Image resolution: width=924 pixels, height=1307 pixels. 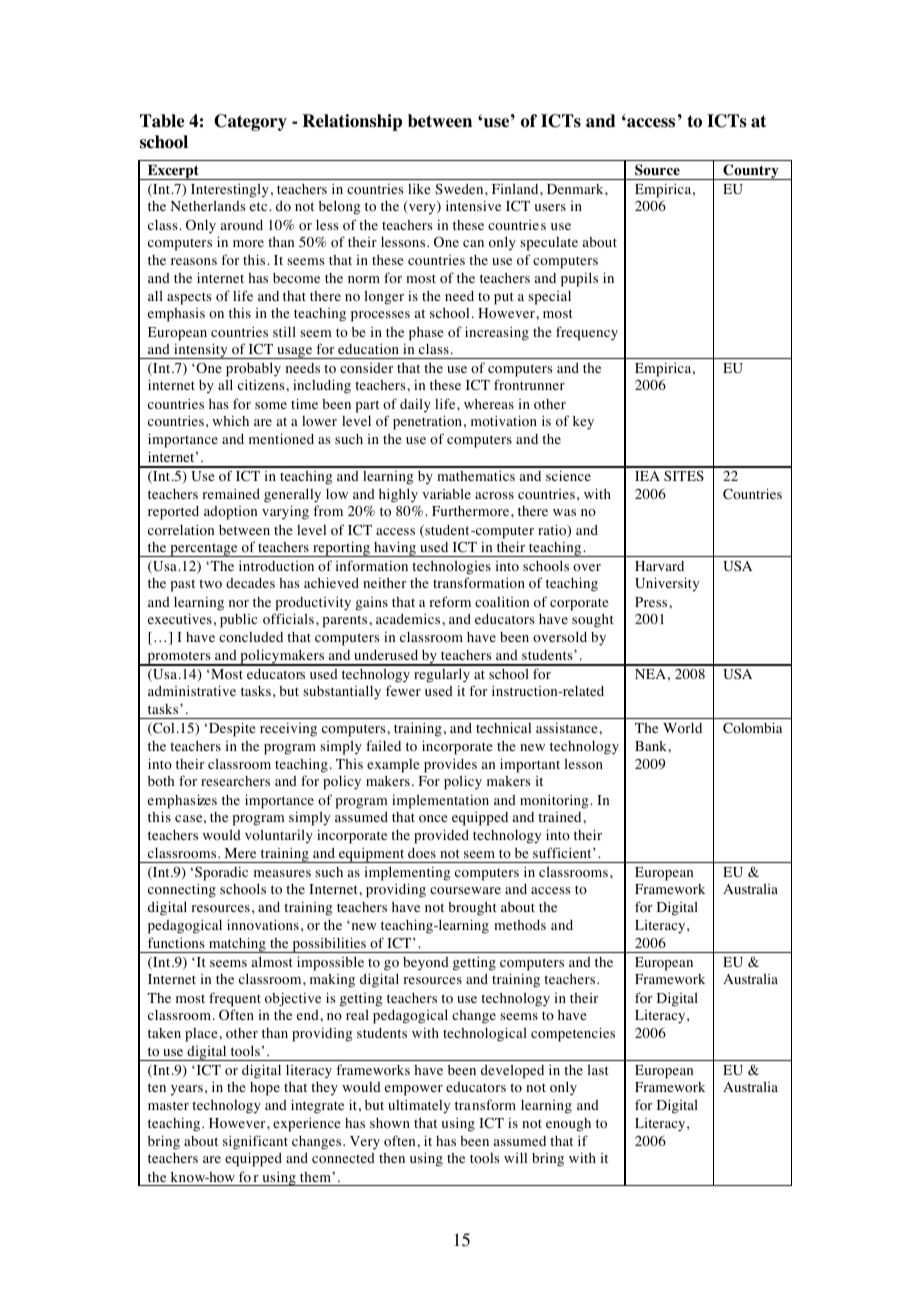 What do you see at coordinates (251, 637) in the screenshot?
I see `concluded` at bounding box center [251, 637].
